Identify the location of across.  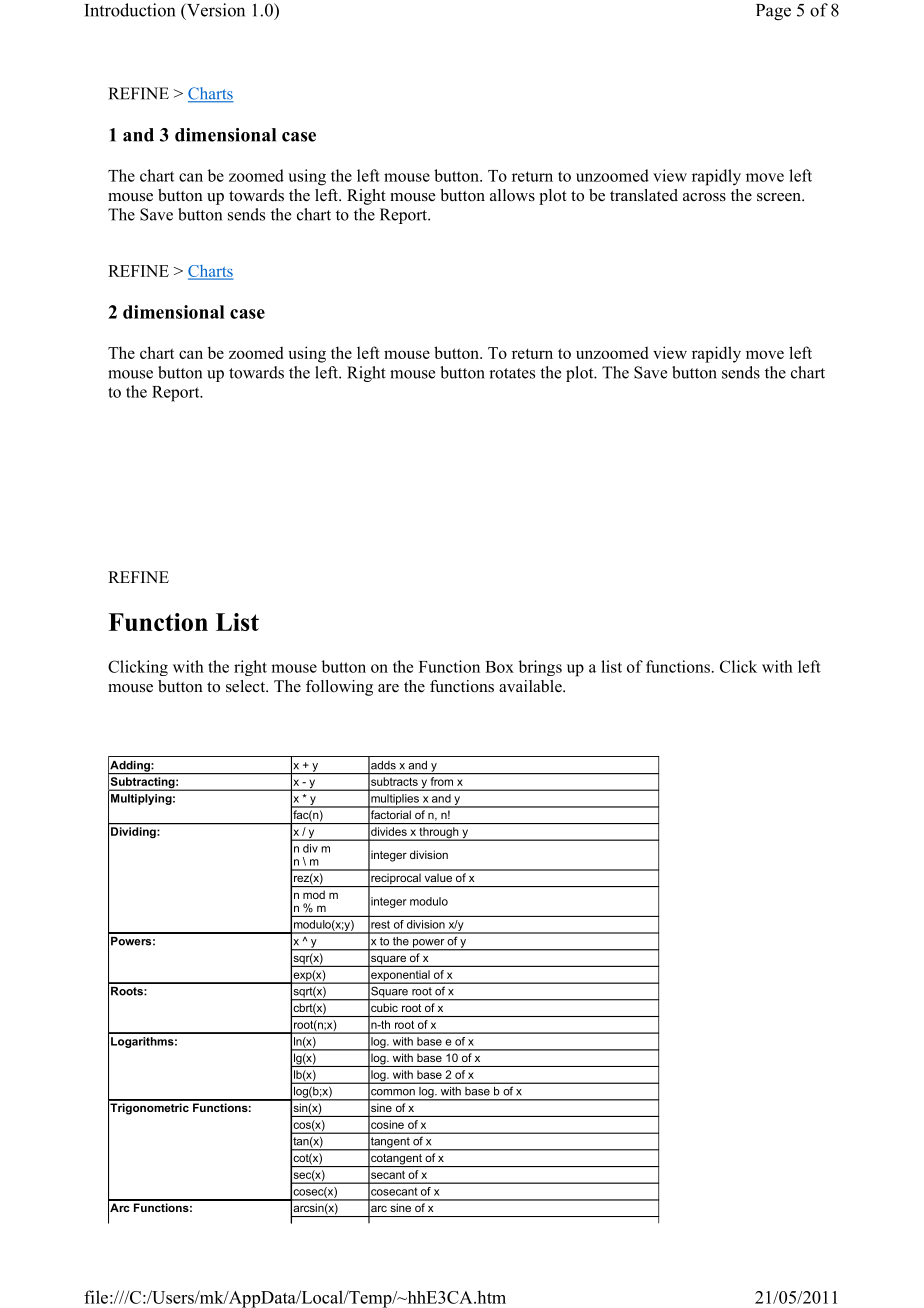
(704, 197).
